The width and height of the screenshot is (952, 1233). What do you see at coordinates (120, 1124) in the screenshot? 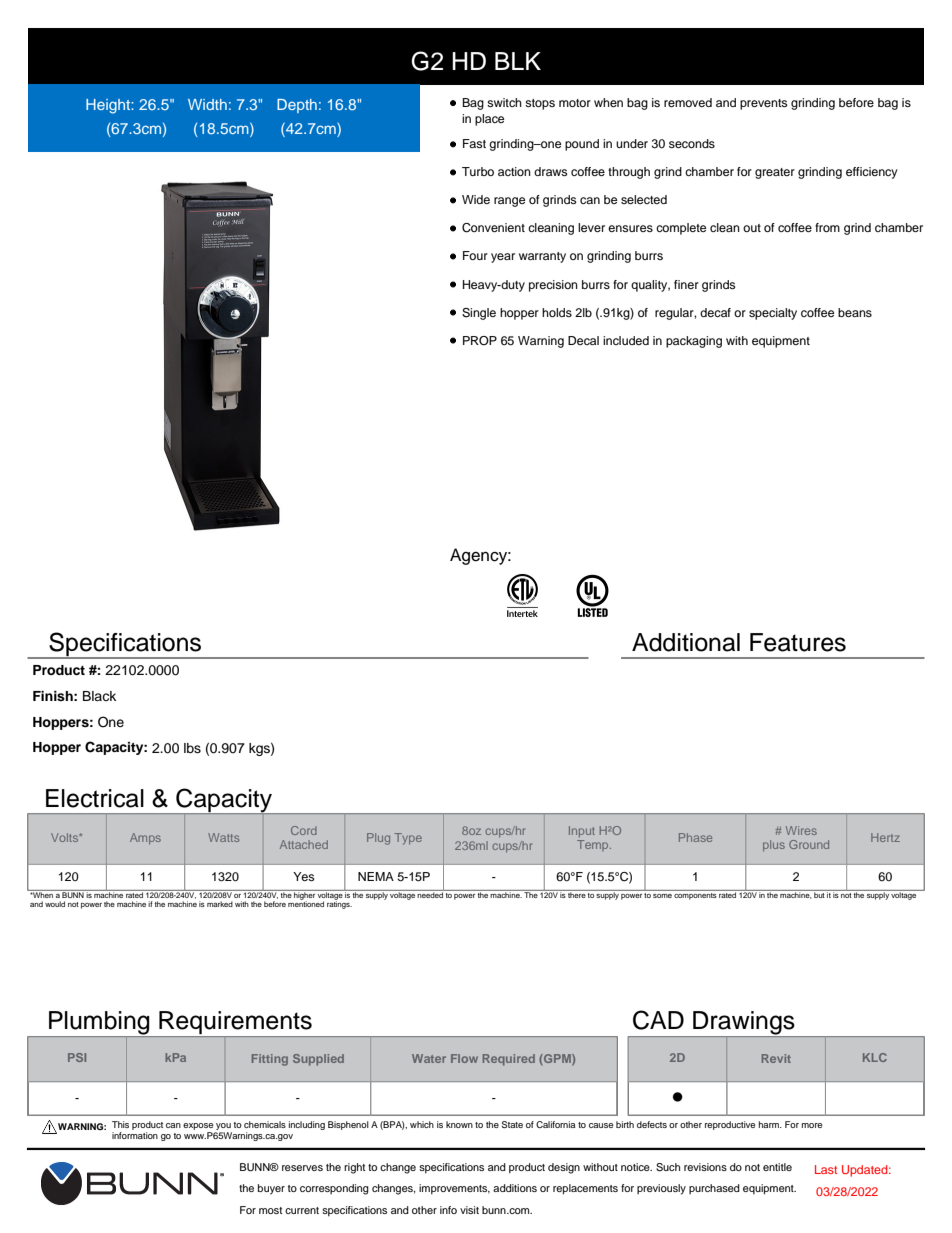
I see `This` at bounding box center [120, 1124].
